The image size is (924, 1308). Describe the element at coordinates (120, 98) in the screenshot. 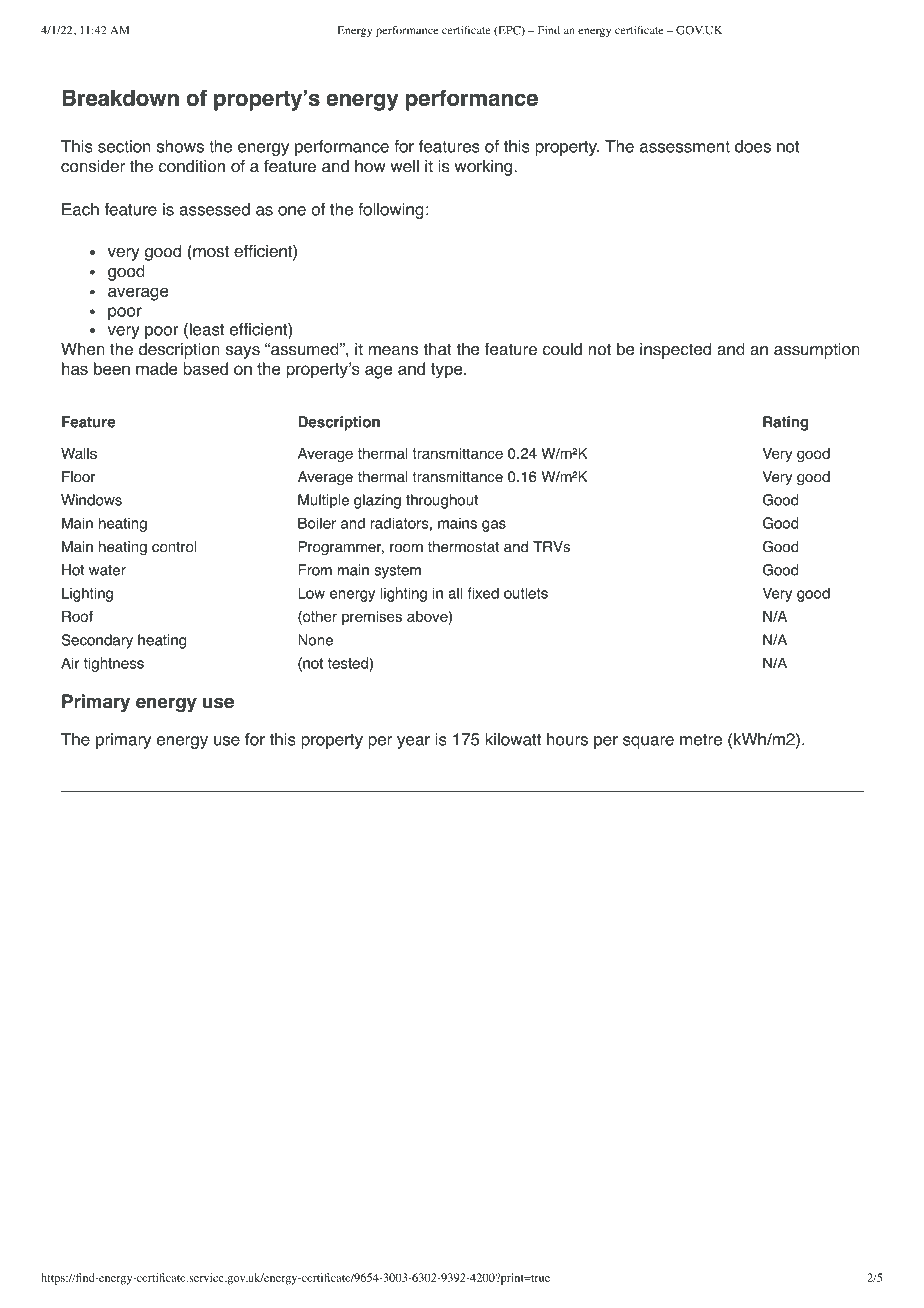

I see `Breakdown` at that location.
